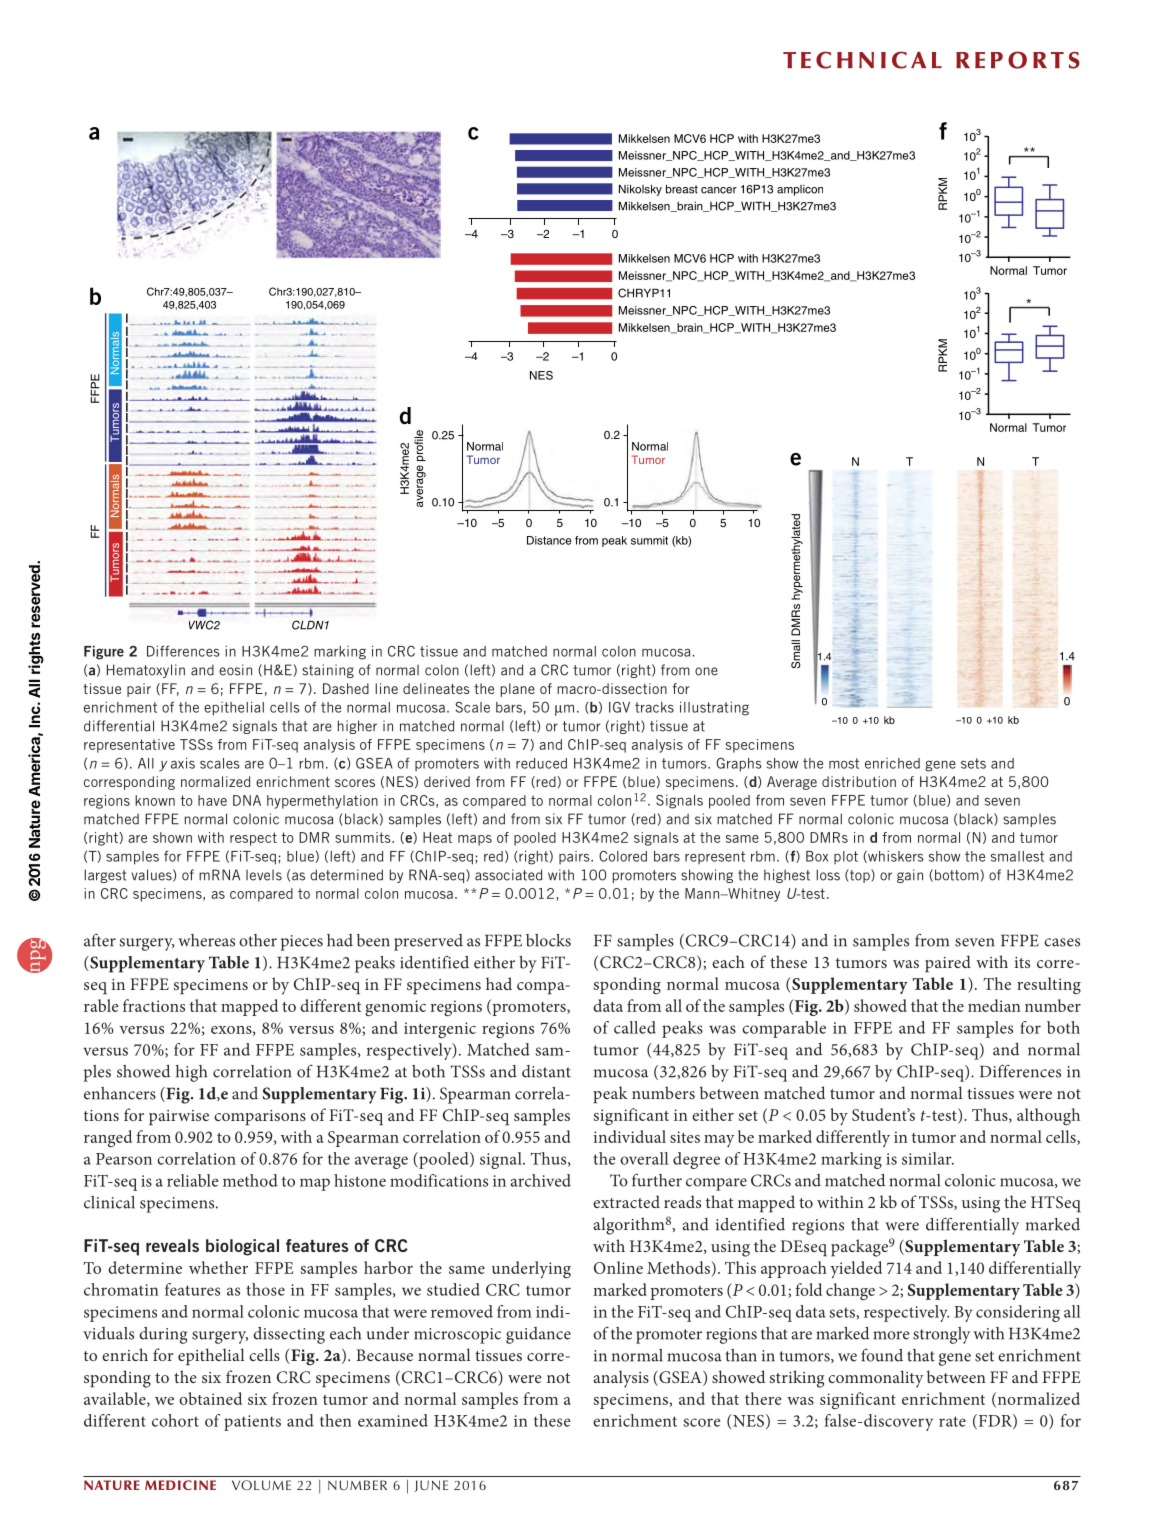  I want to click on similar, so click(928, 1158).
